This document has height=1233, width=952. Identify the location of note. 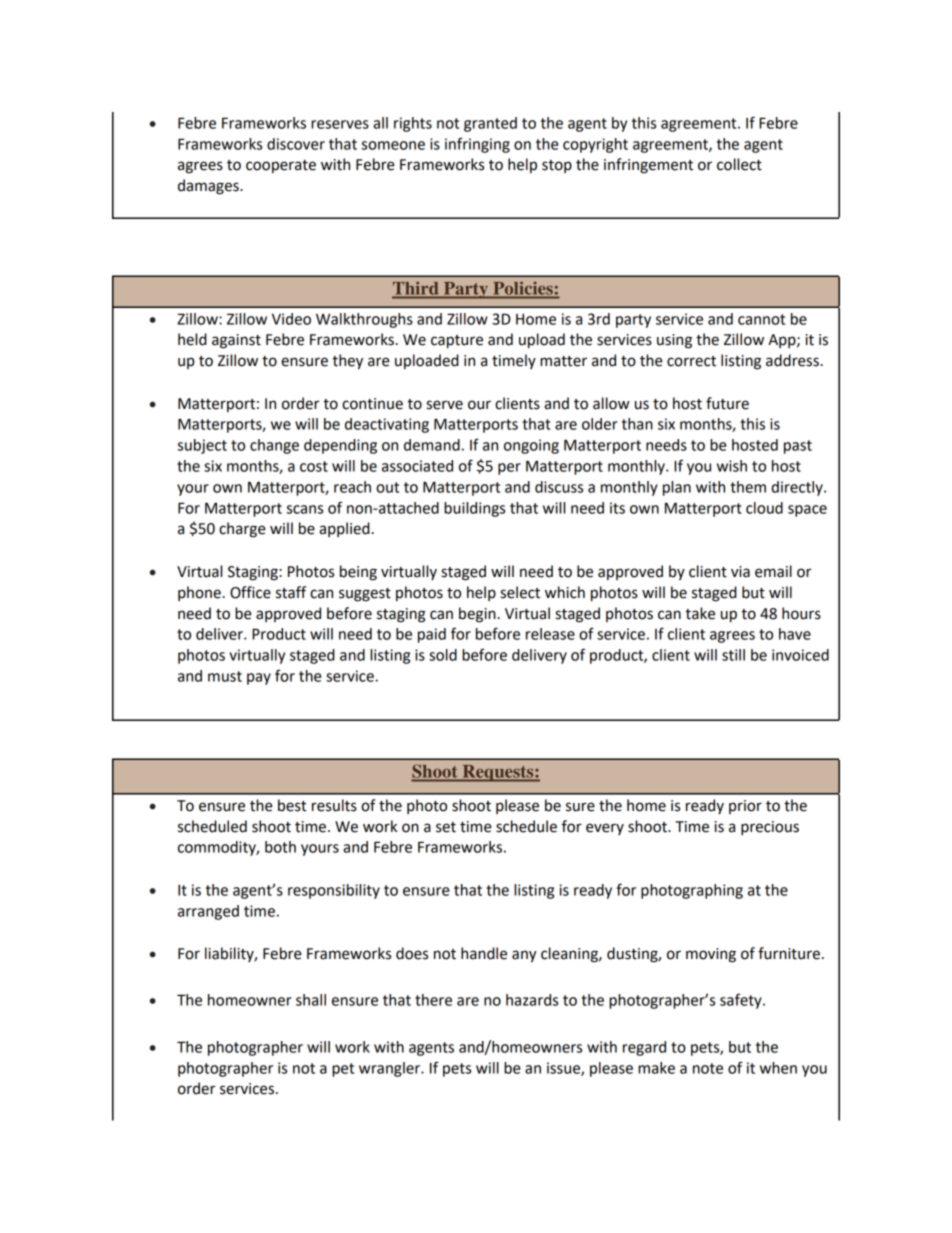
(708, 1068).
